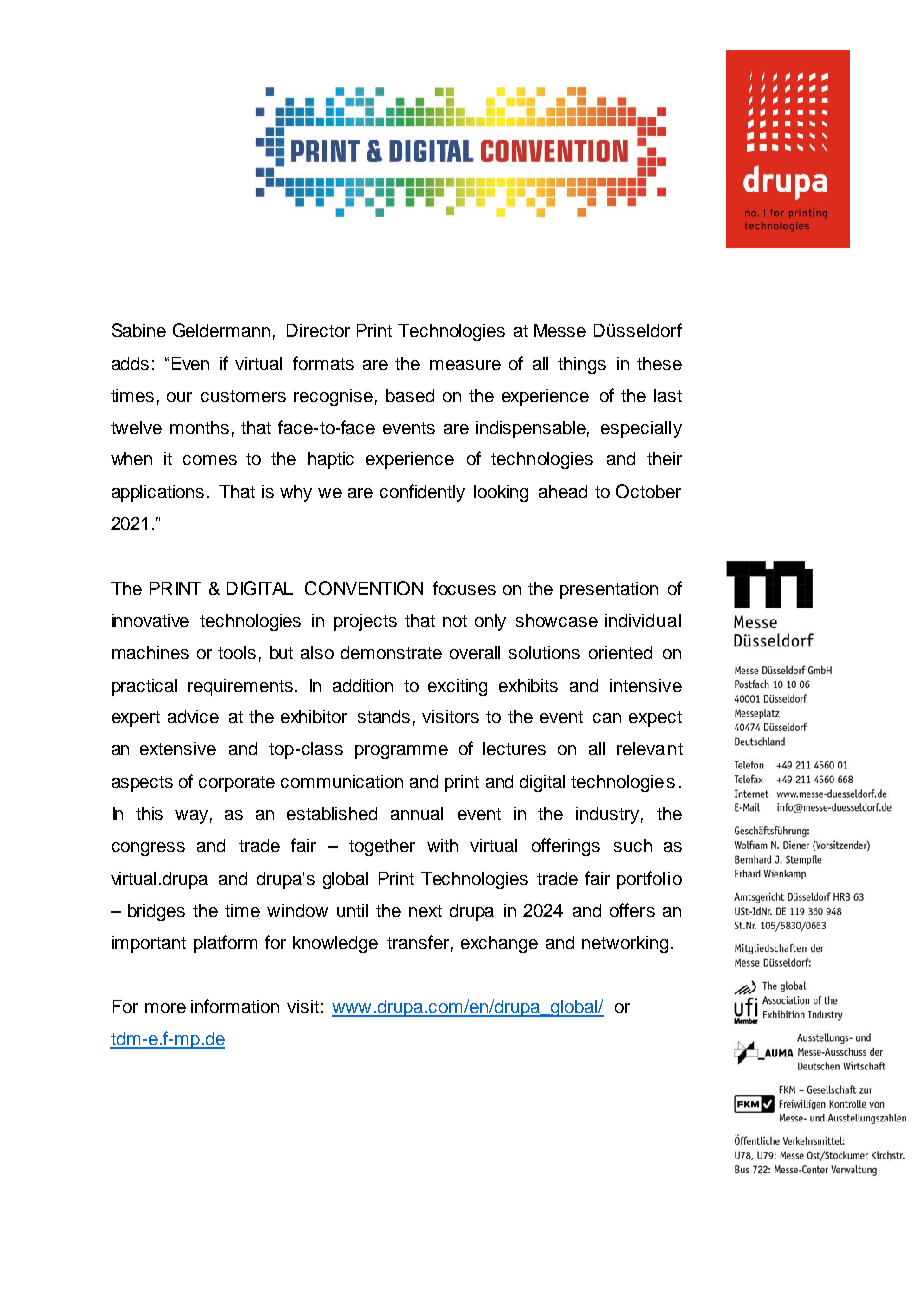  I want to click on corporate, so click(237, 784).
